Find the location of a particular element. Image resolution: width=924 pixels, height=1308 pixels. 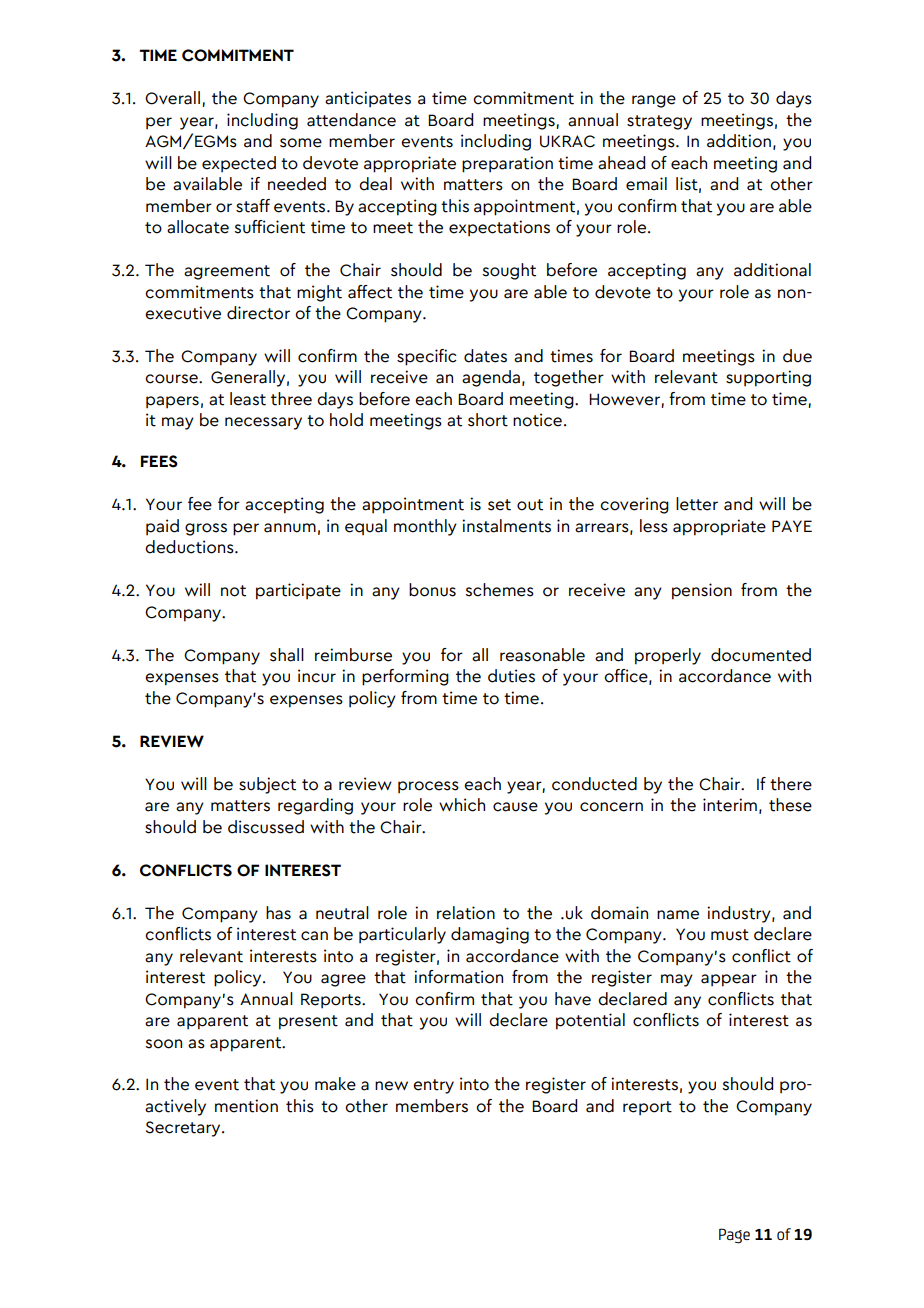

expected is located at coordinates (239, 164).
